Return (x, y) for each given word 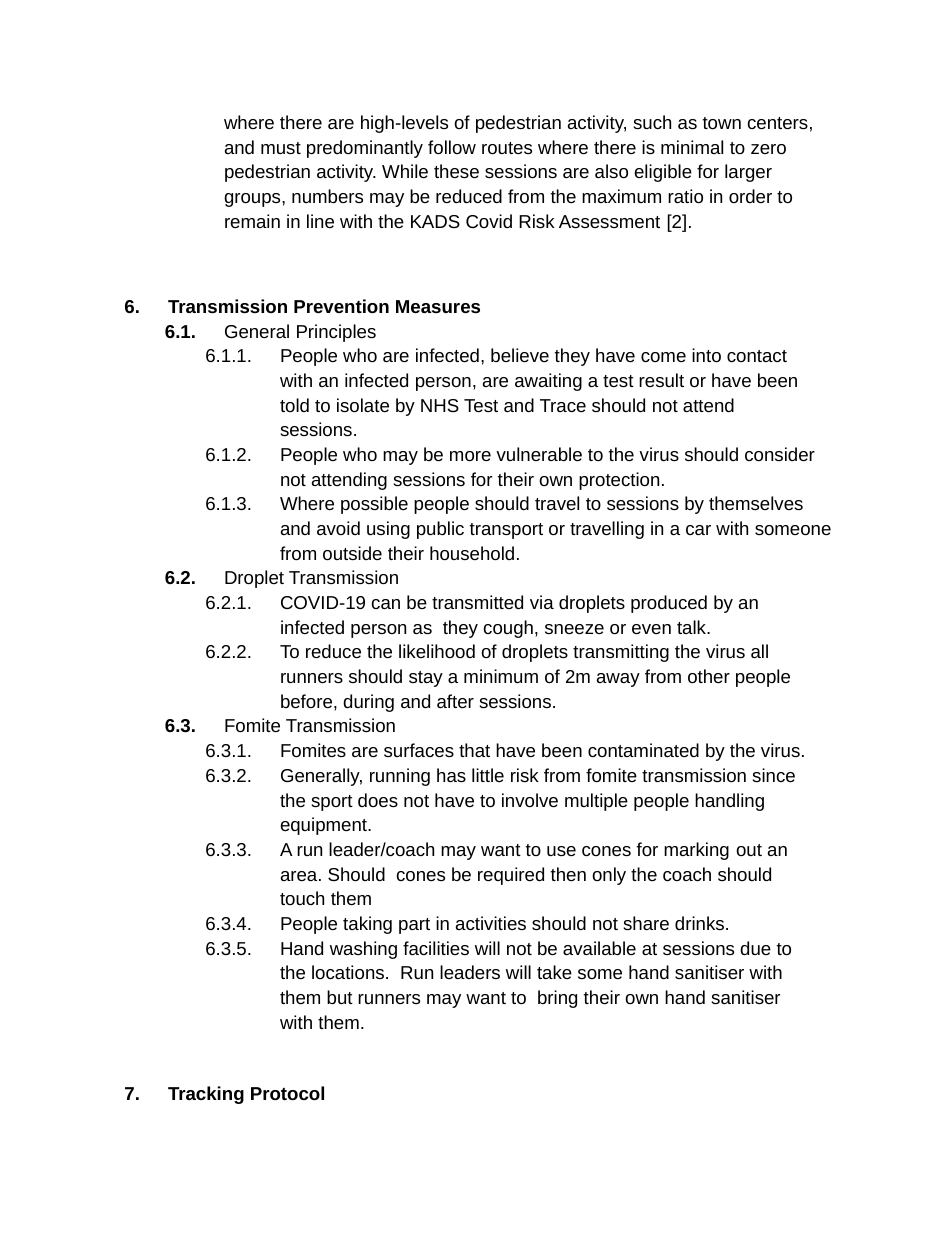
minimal (692, 147)
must (281, 148)
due (755, 948)
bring (557, 999)
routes (507, 148)
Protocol (287, 1093)
